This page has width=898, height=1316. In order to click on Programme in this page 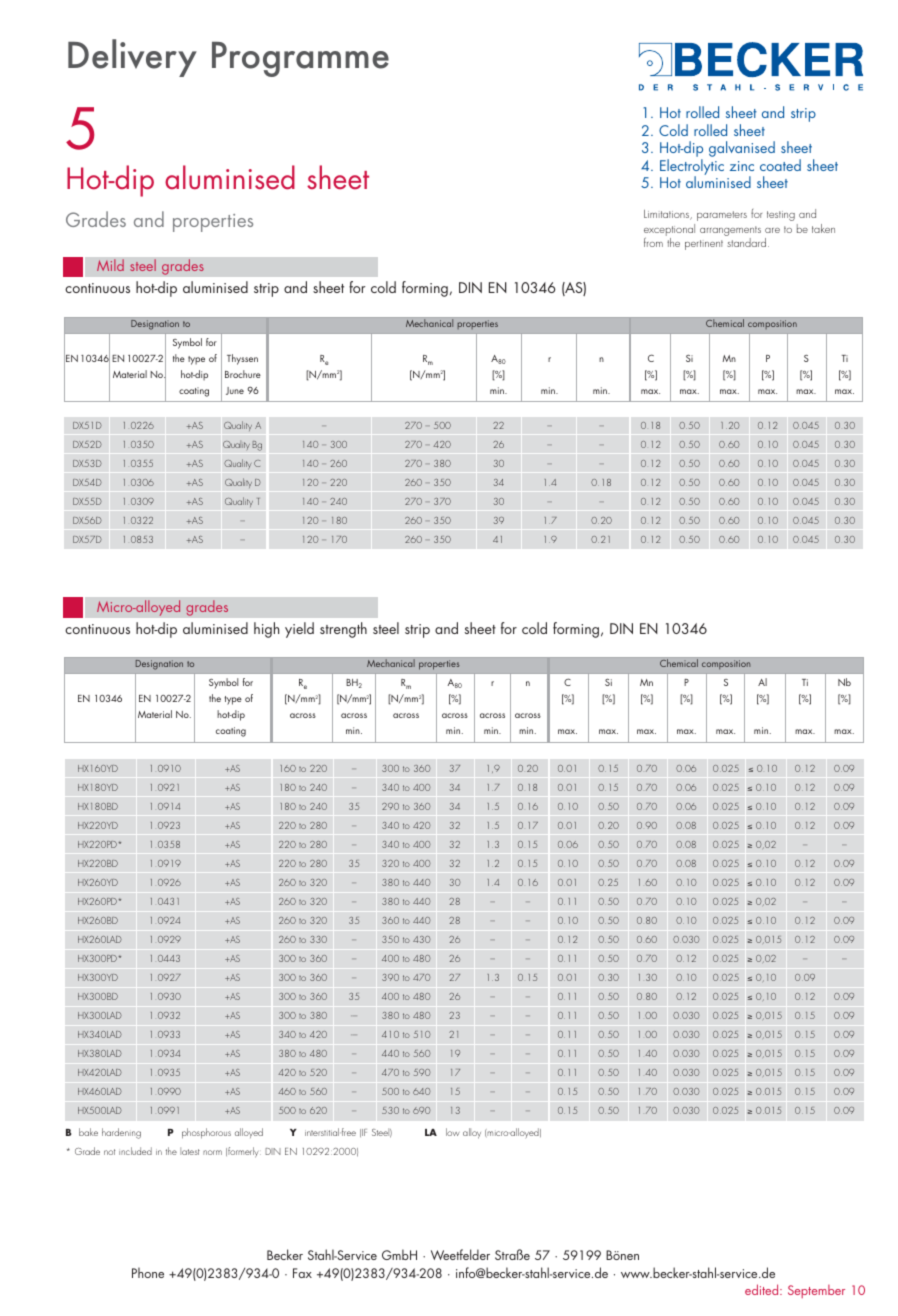, I will do `click(300, 59)`.
